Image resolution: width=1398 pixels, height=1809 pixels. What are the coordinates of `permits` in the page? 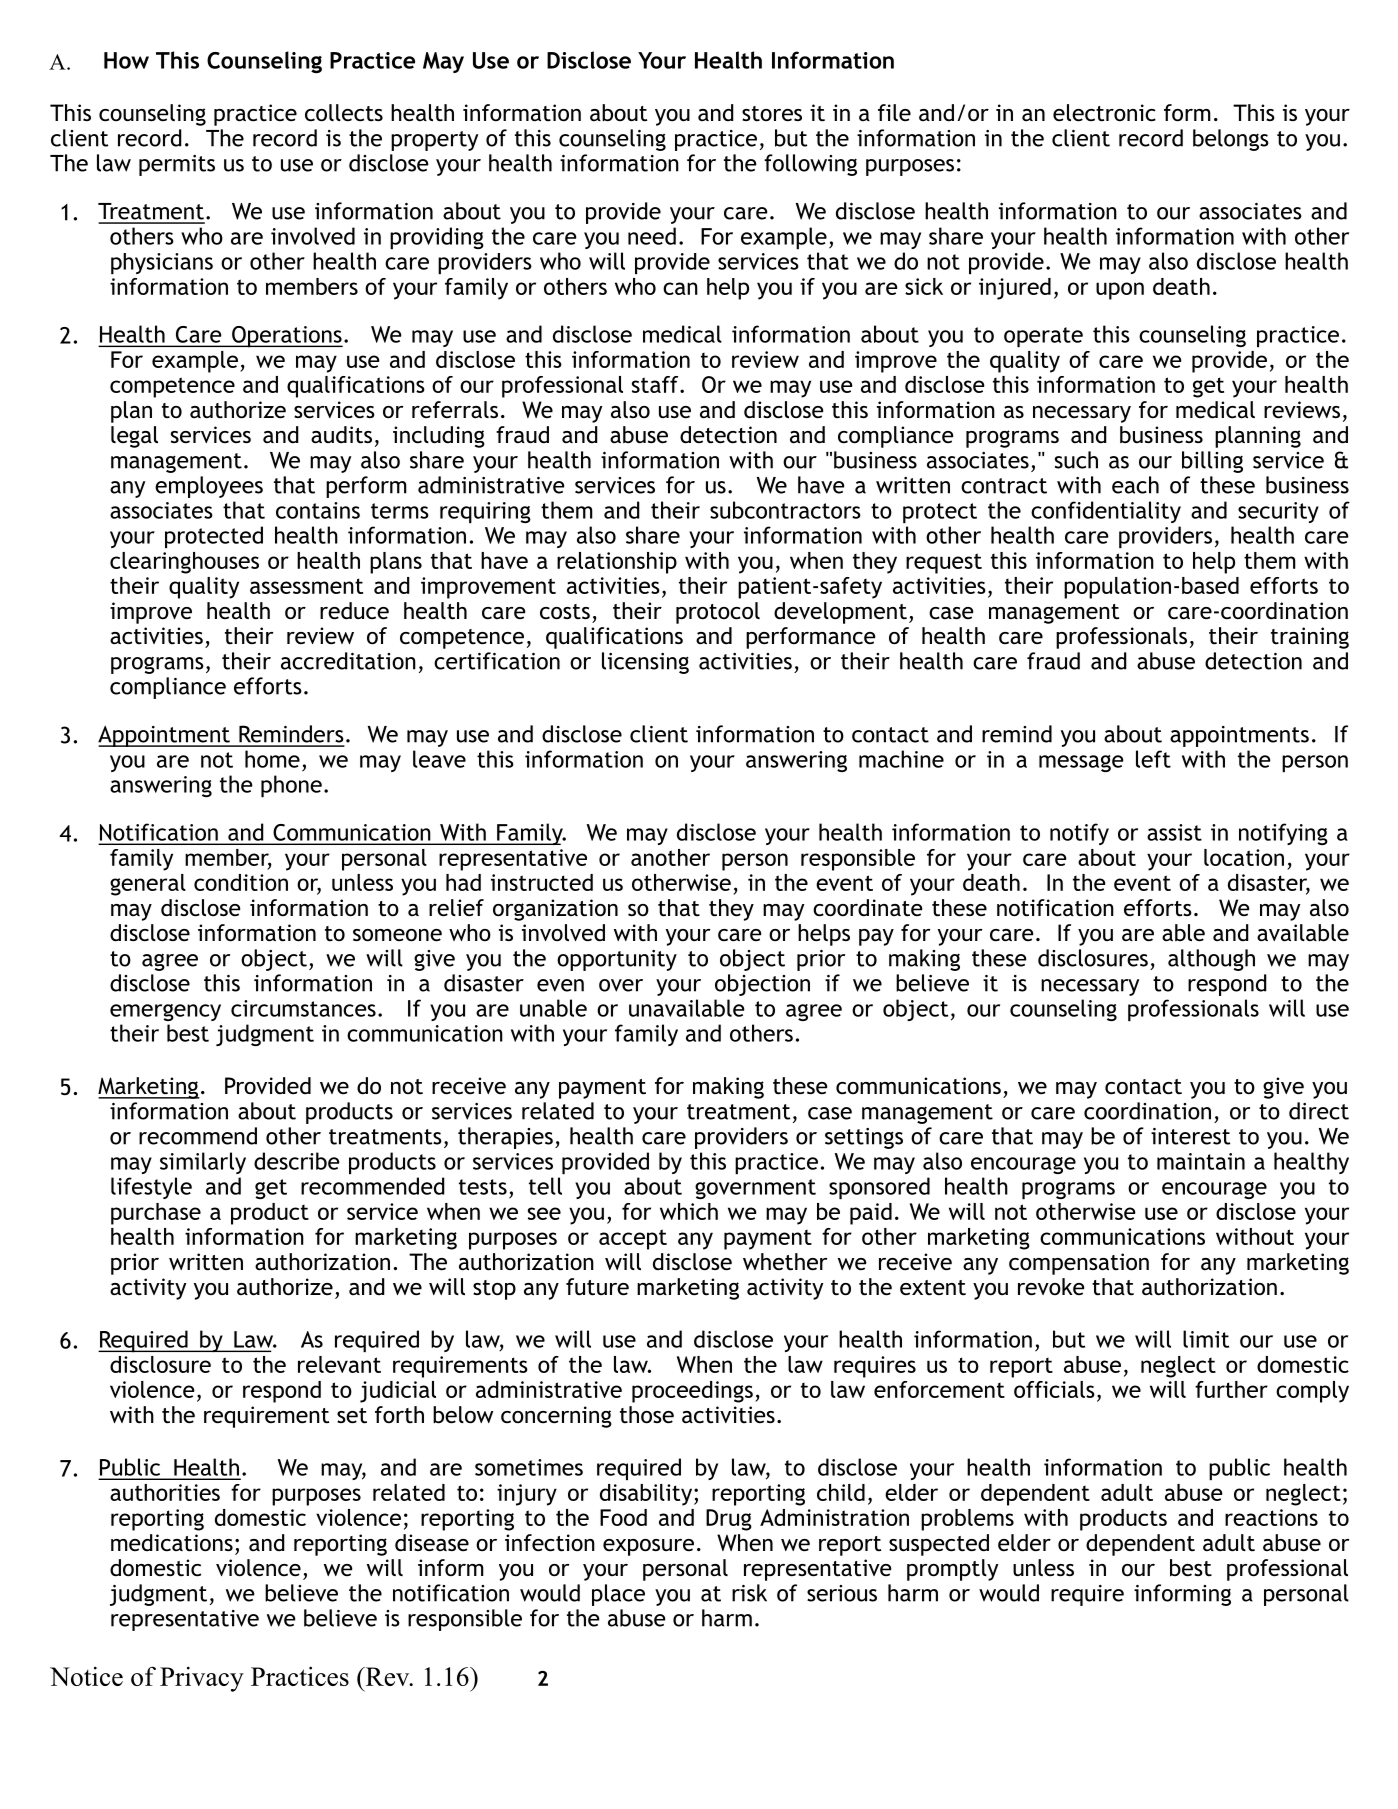 It's located at (177, 165).
